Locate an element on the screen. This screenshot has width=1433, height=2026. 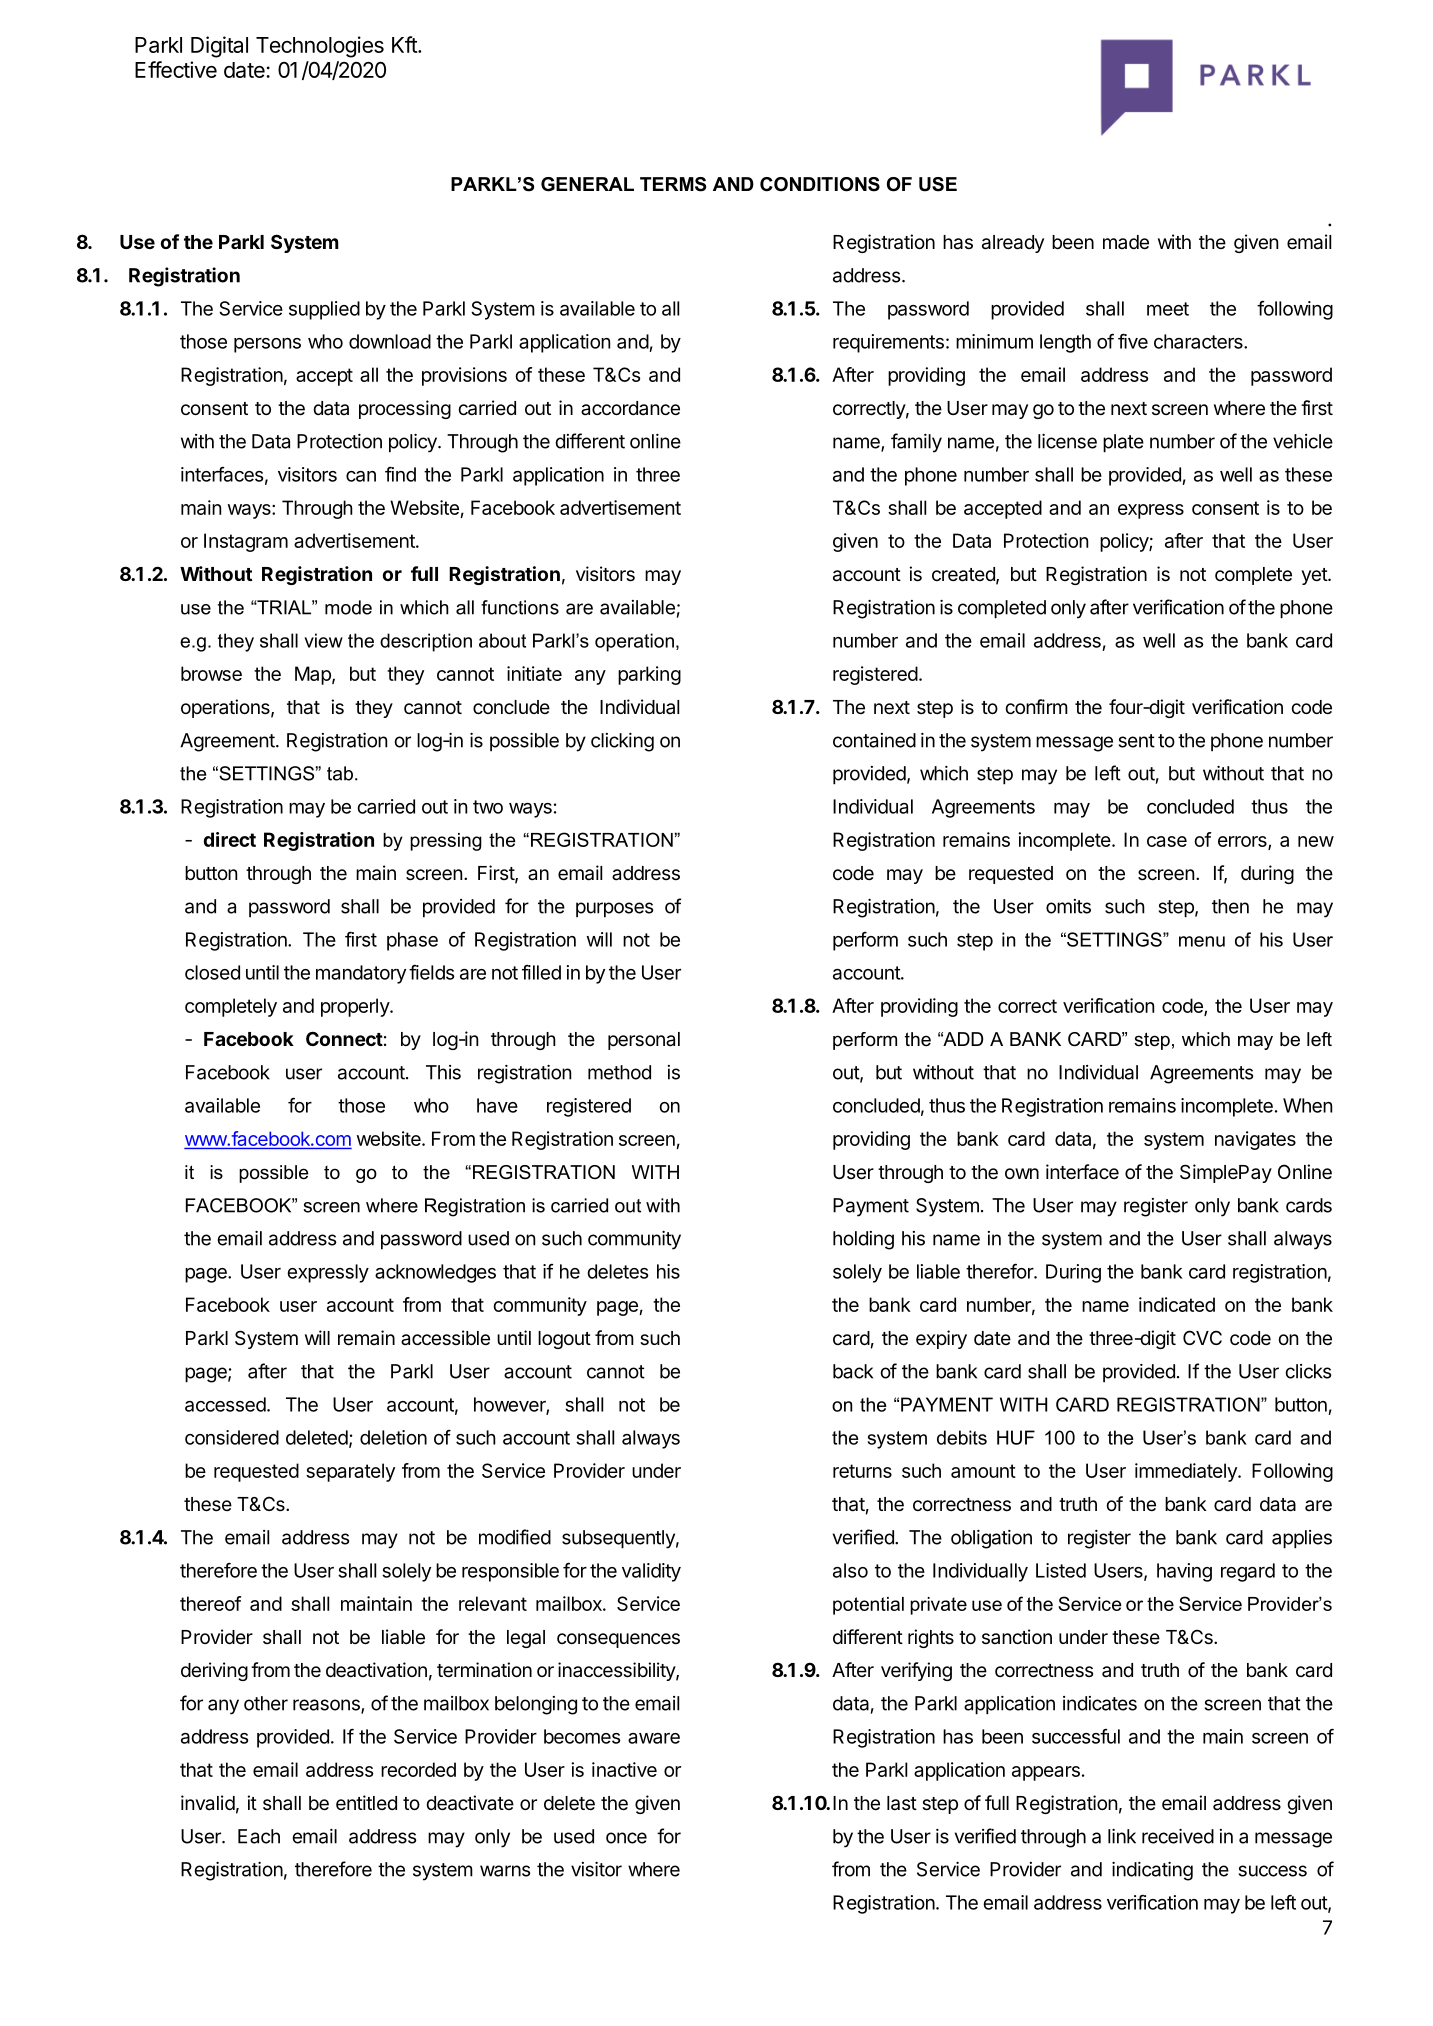
acknowledges is located at coordinates (435, 1273).
